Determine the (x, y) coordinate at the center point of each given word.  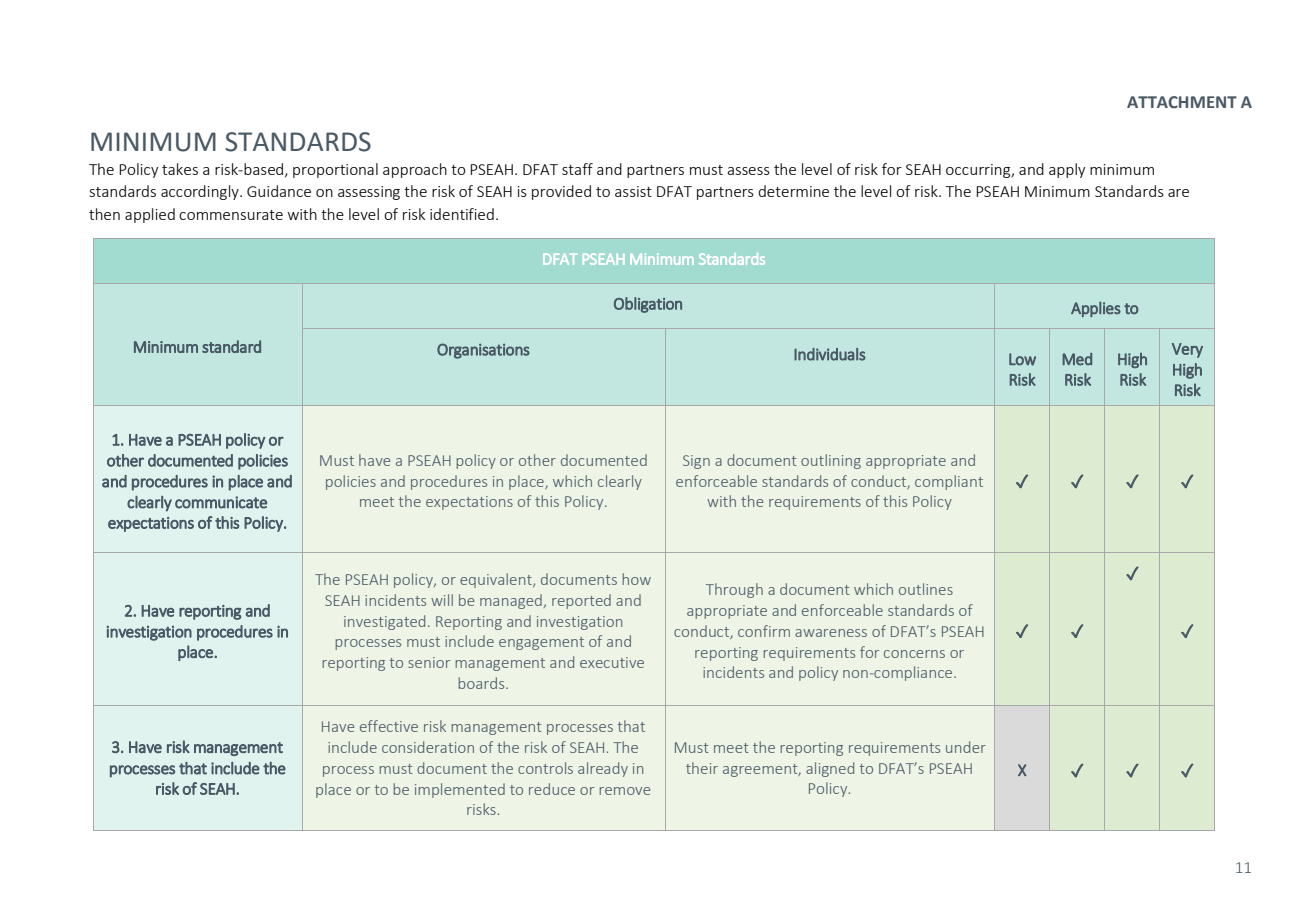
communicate (221, 502)
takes (180, 169)
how (636, 579)
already (603, 769)
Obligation (648, 305)
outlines (926, 589)
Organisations (483, 351)
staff (577, 169)
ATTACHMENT (1182, 102)
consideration (428, 747)
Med (1077, 359)
